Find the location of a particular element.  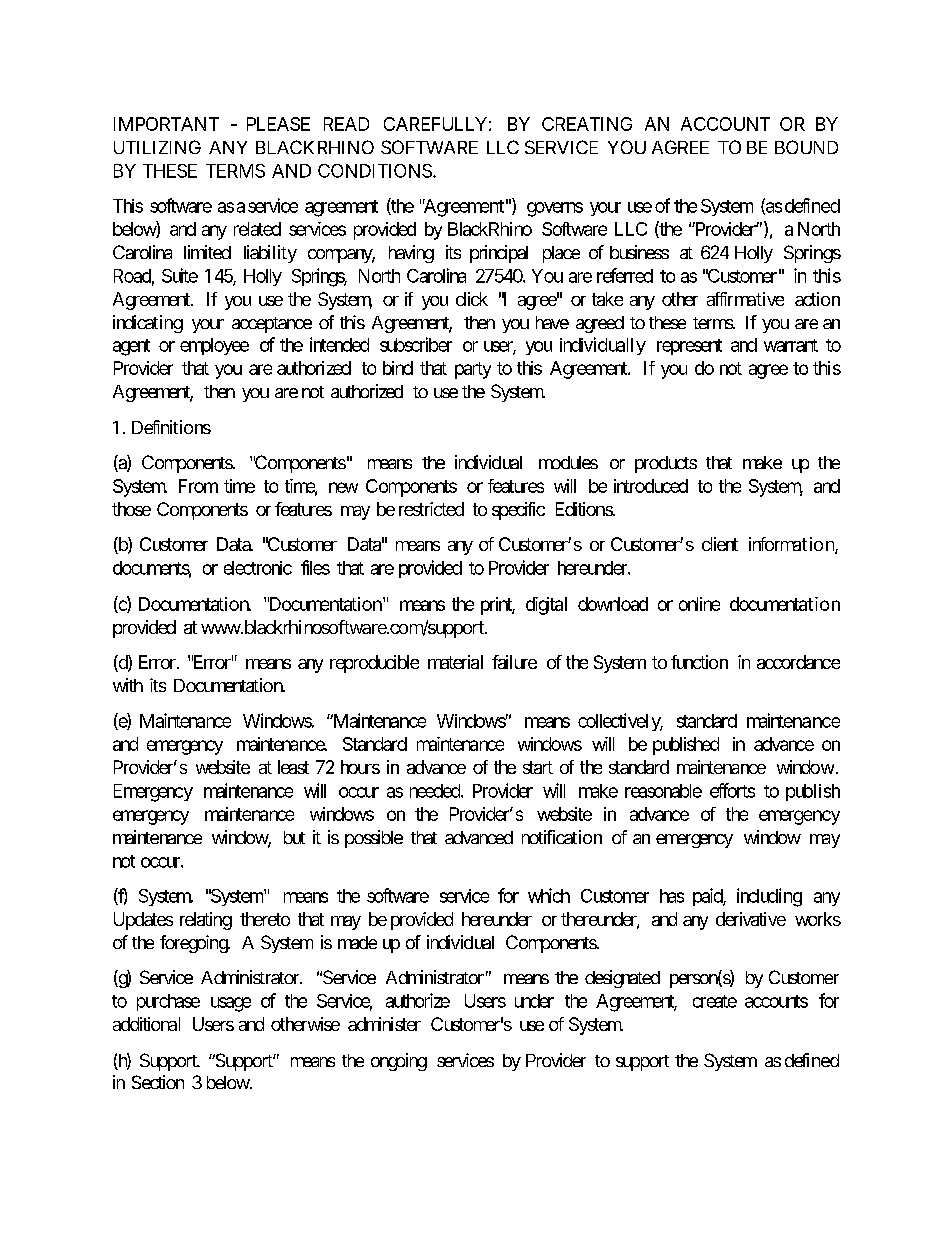

UTILIZING is located at coordinates (157, 147).
